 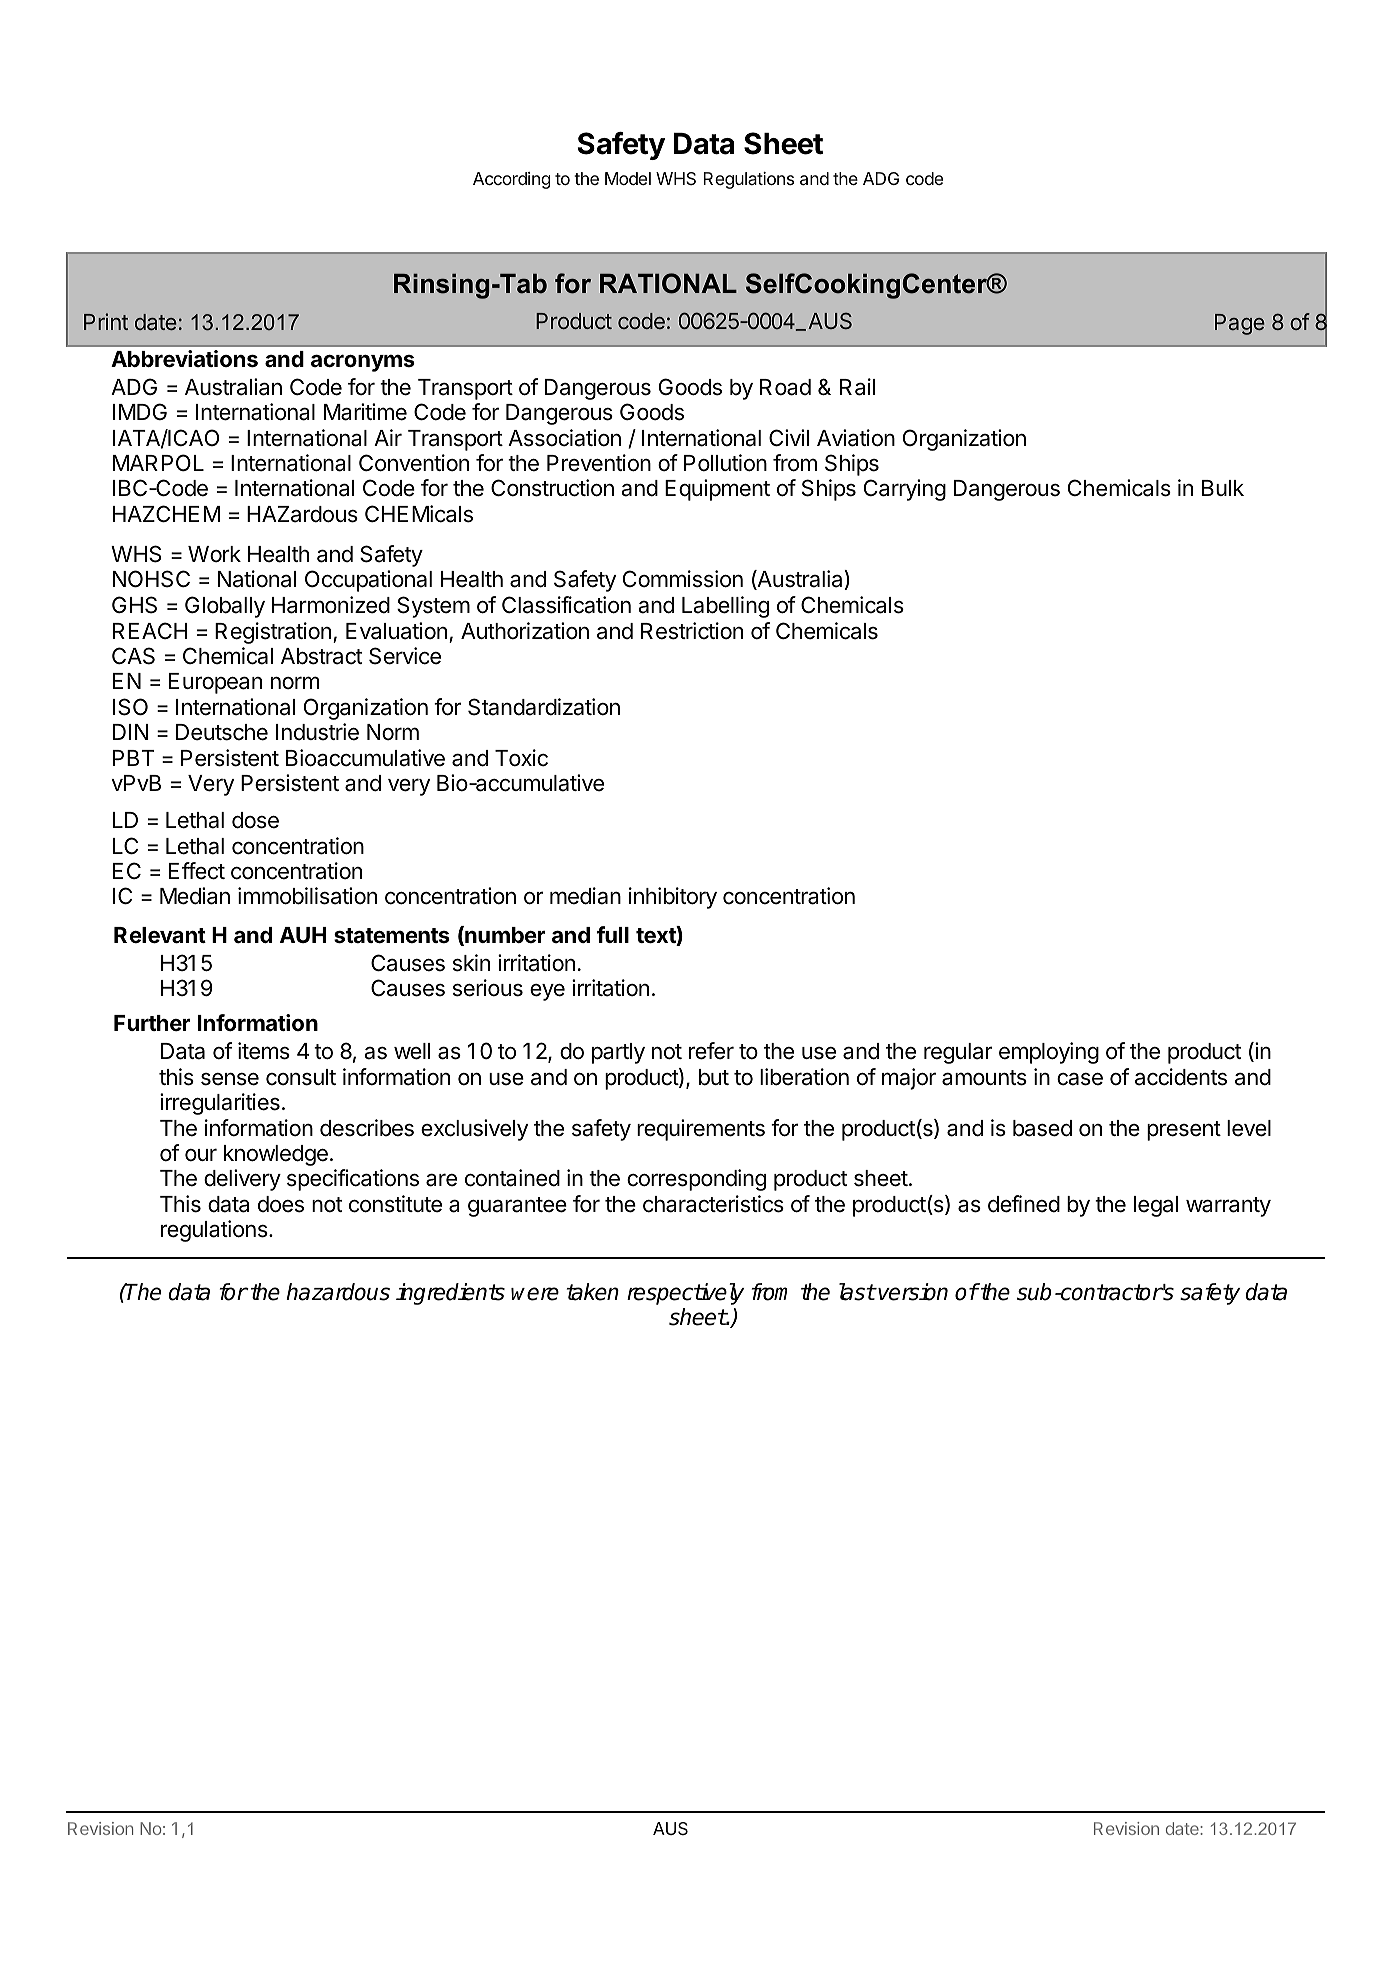 What do you see at coordinates (685, 1294) in the image?
I see `respectively` at bounding box center [685, 1294].
